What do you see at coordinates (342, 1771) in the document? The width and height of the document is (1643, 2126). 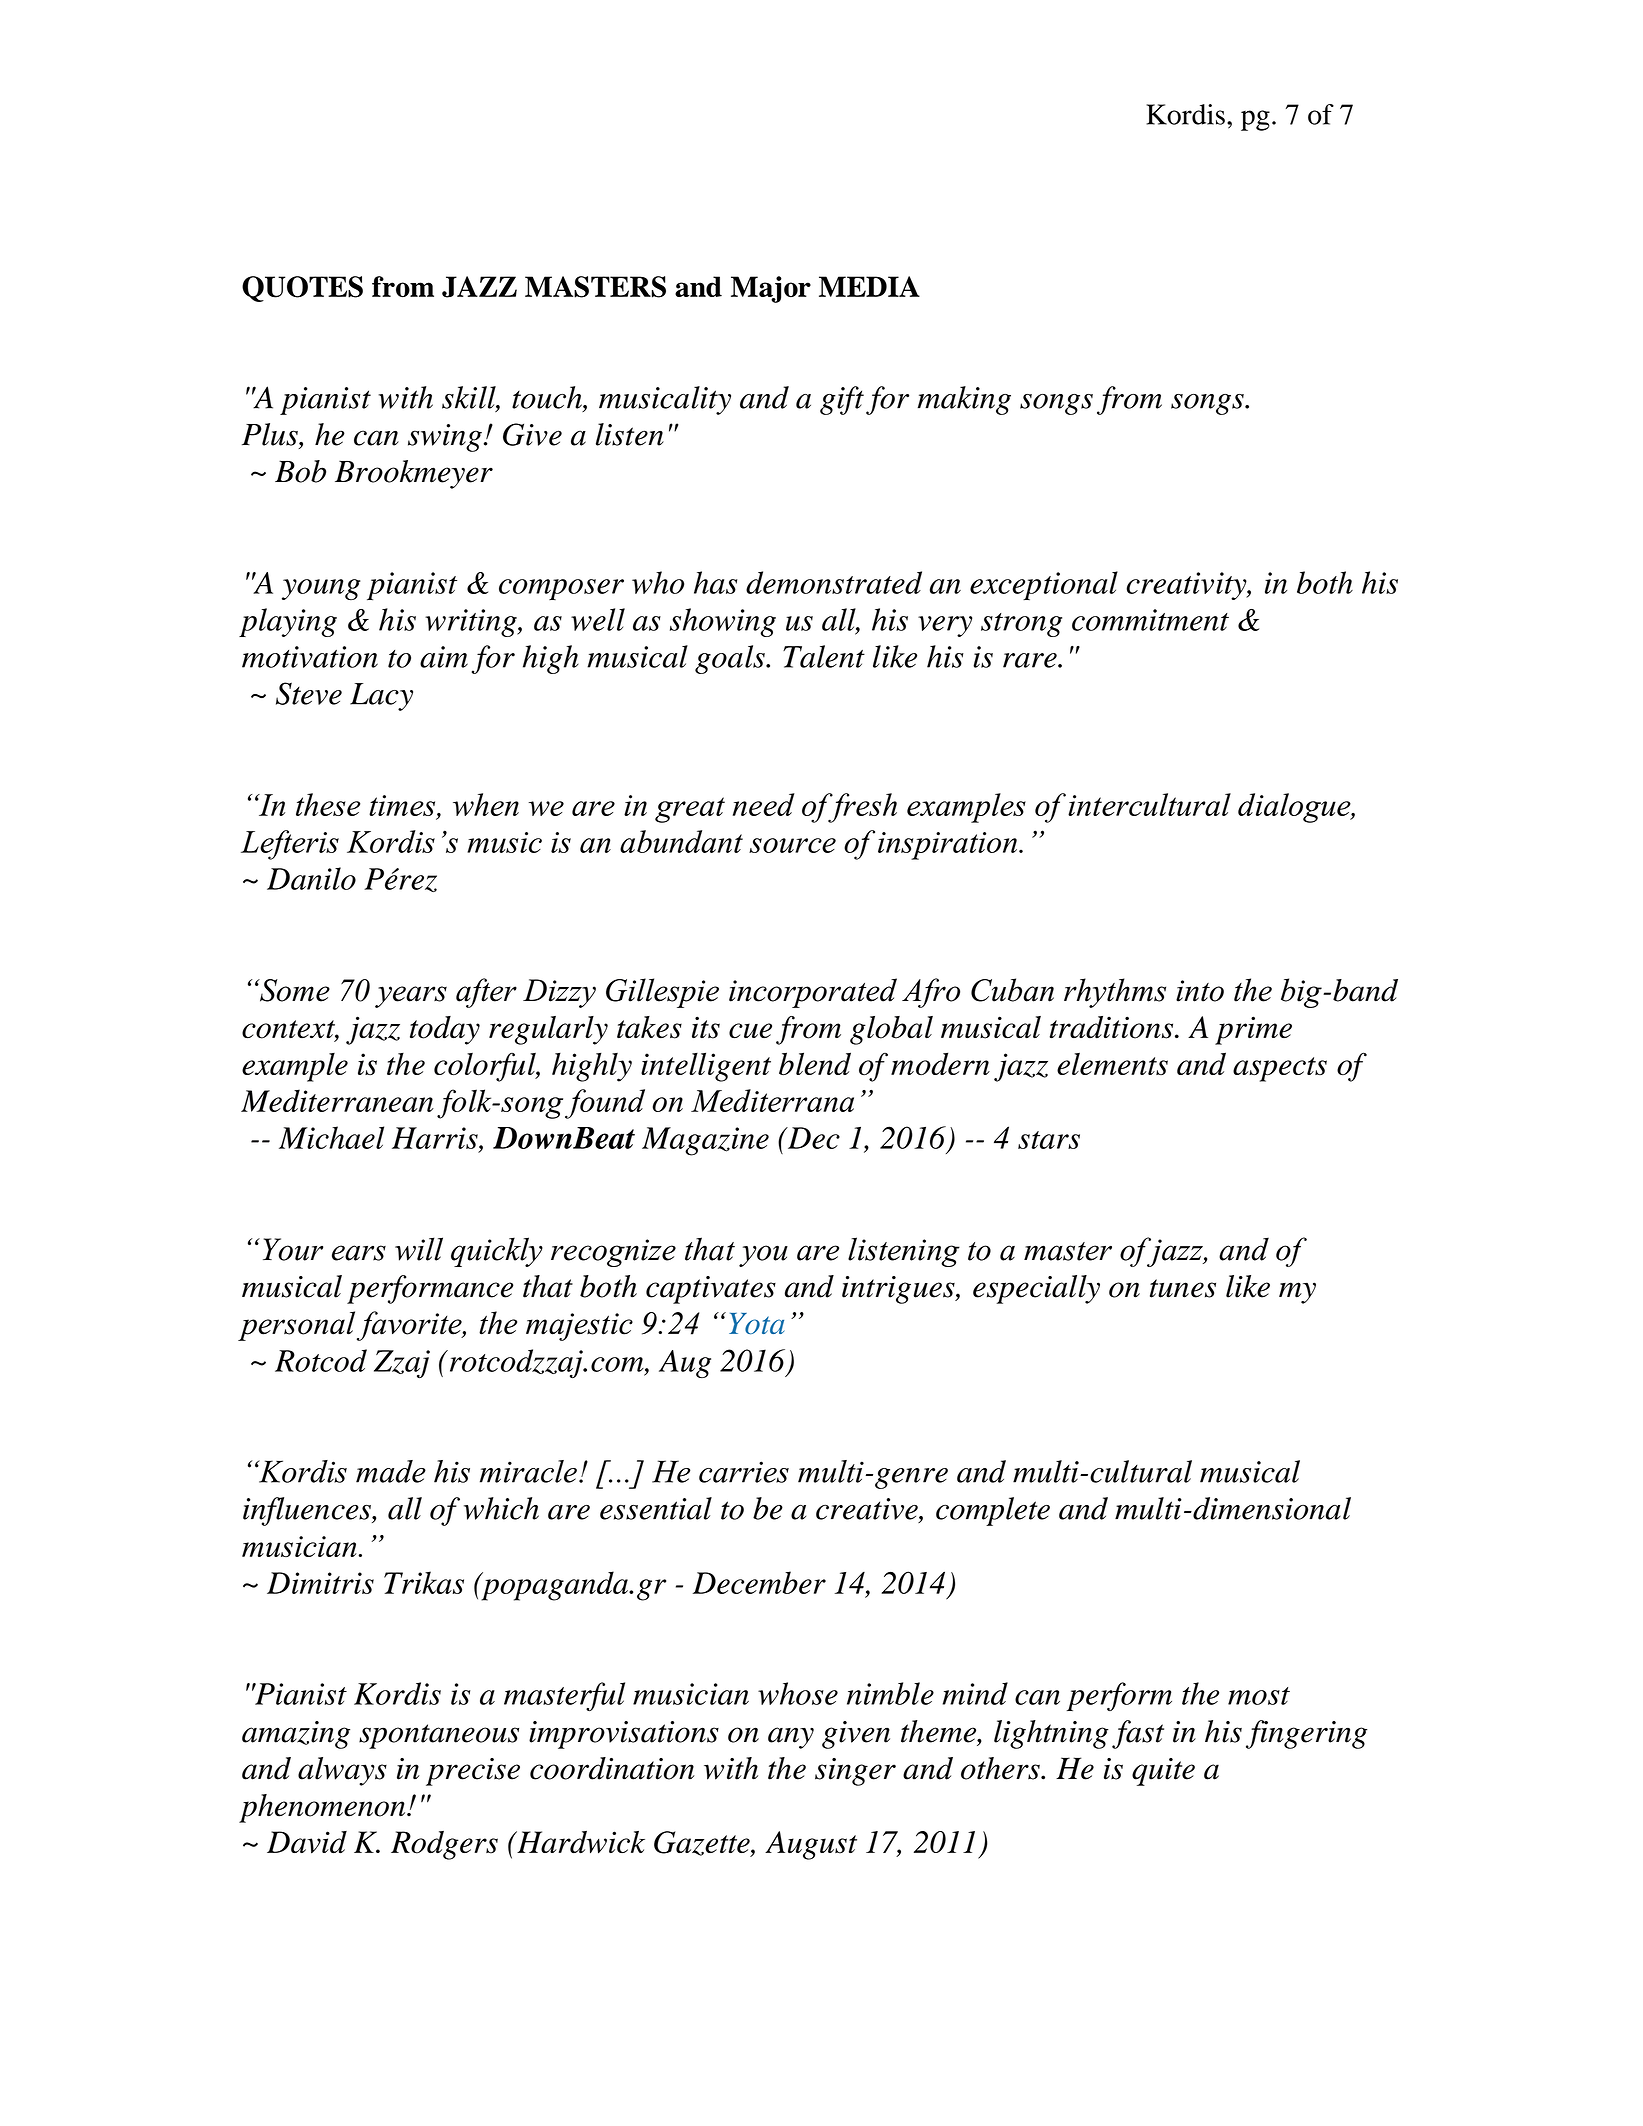 I see `always` at bounding box center [342, 1771].
